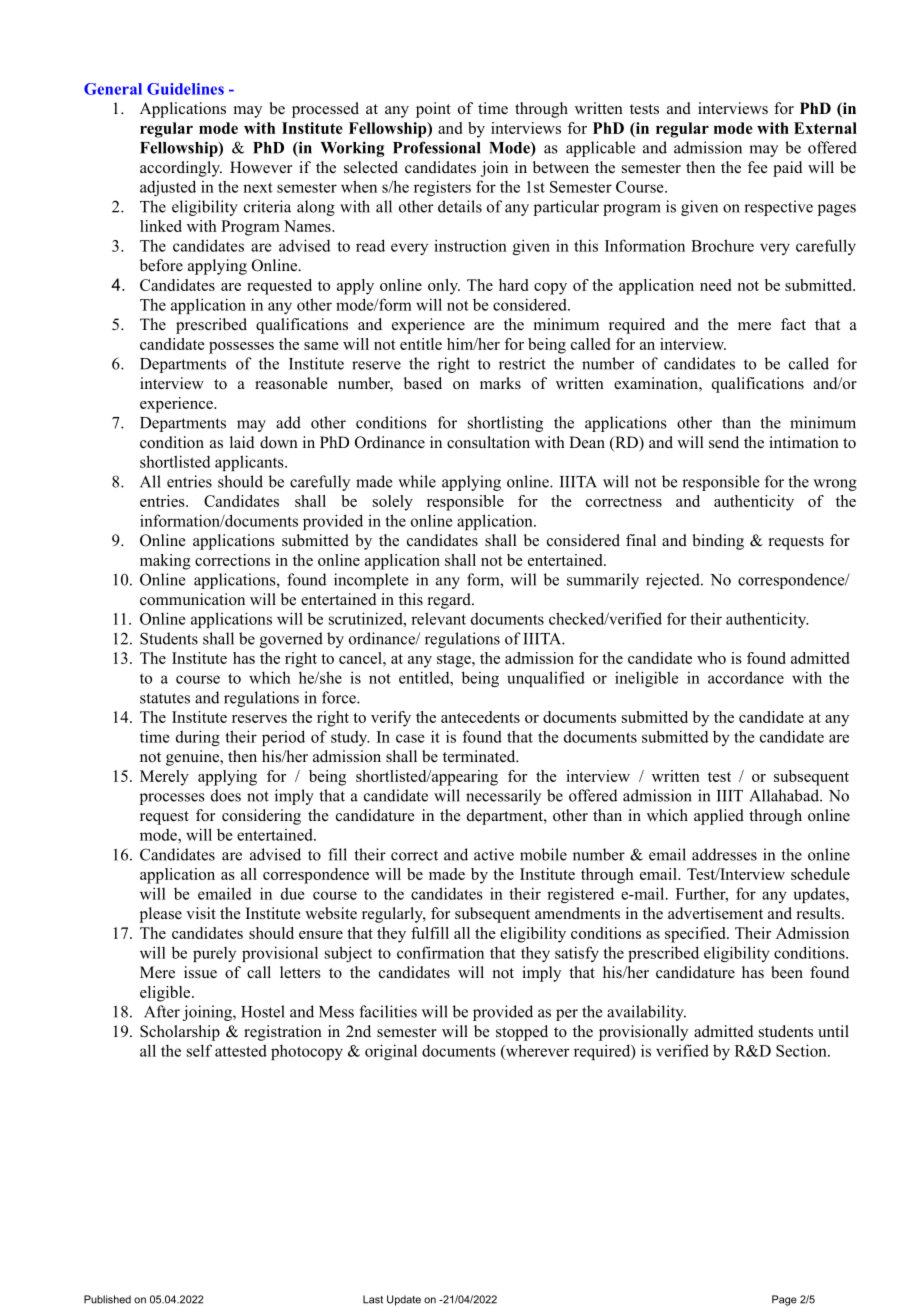 The height and width of the screenshot is (1307, 924). What do you see at coordinates (757, 167) in the screenshot?
I see `fee` at bounding box center [757, 167].
